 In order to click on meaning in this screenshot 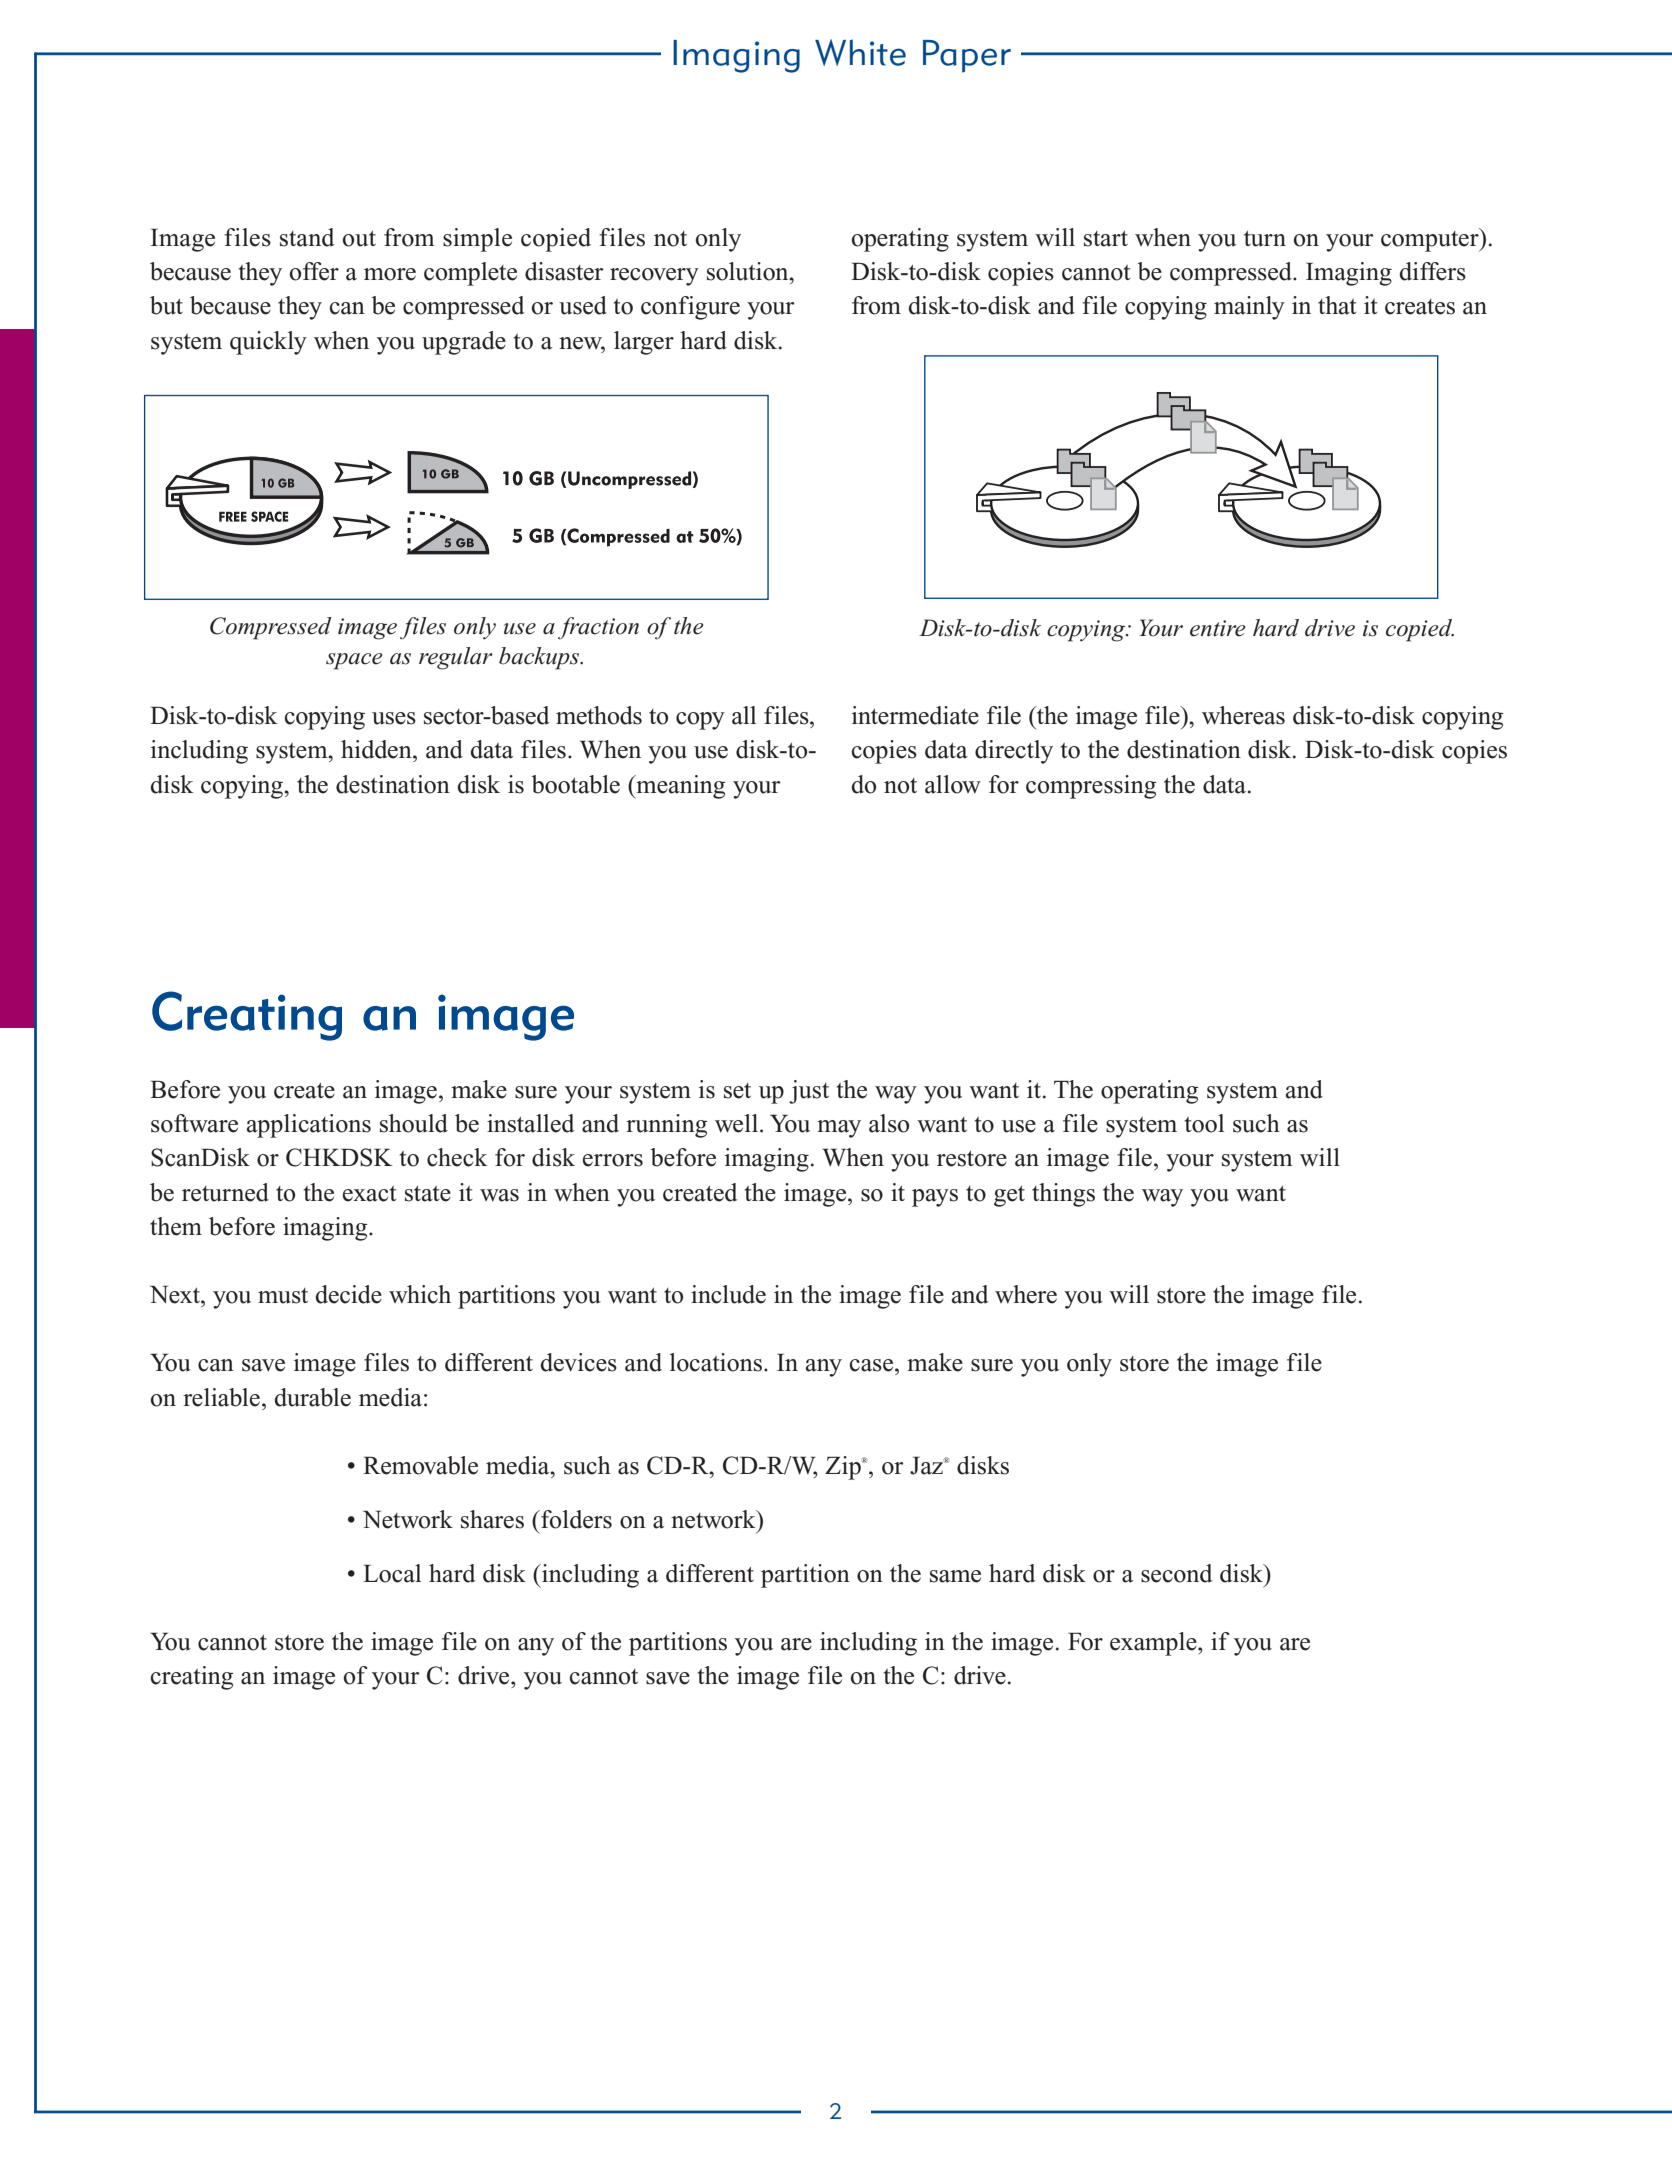, I will do `click(680, 787)`.
